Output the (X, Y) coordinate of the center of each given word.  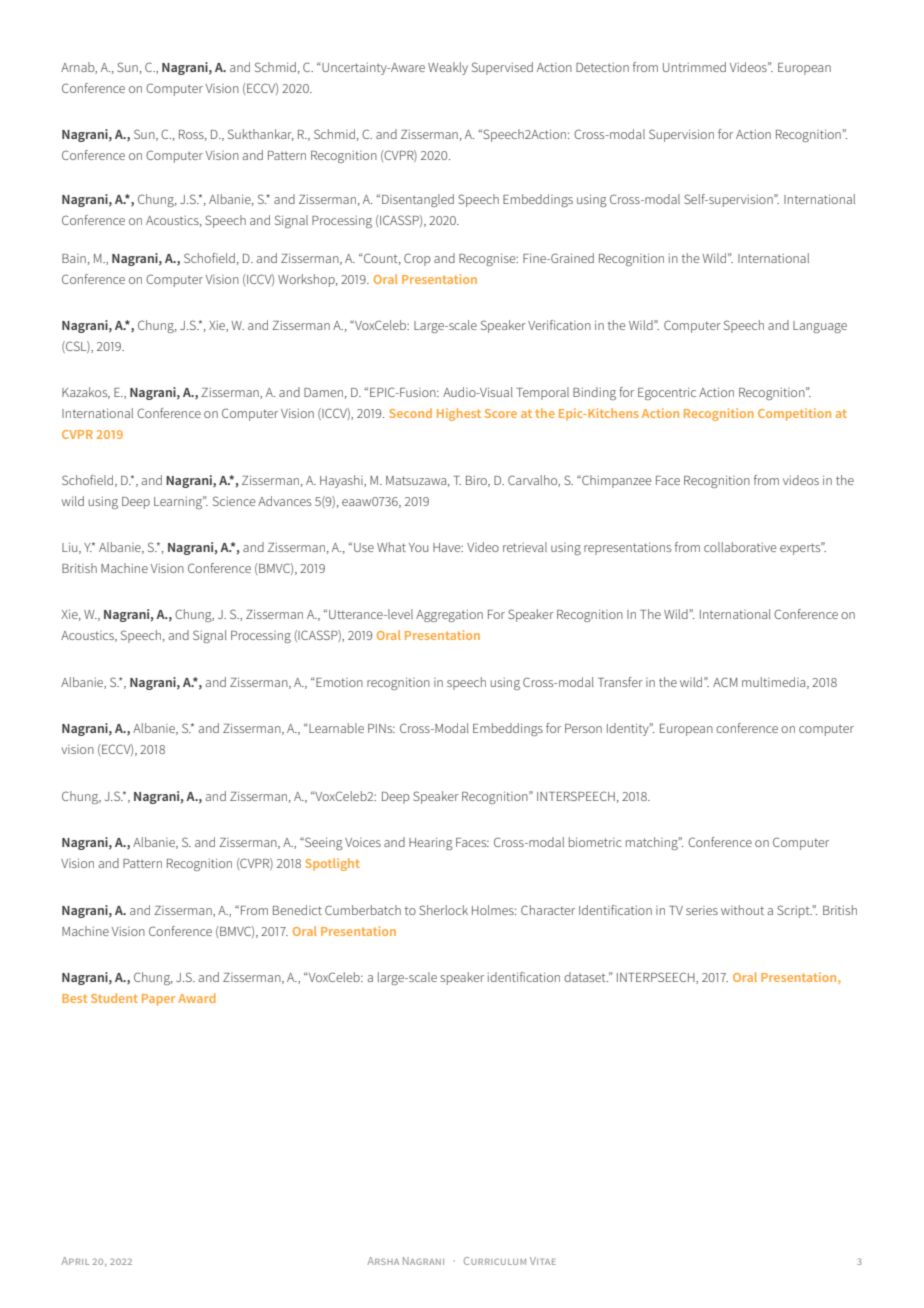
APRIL (75, 1261)
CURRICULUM (495, 1261)
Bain (74, 258)
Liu (71, 548)
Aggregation (449, 616)
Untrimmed (694, 67)
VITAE (543, 1261)
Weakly (448, 68)
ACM (725, 682)
